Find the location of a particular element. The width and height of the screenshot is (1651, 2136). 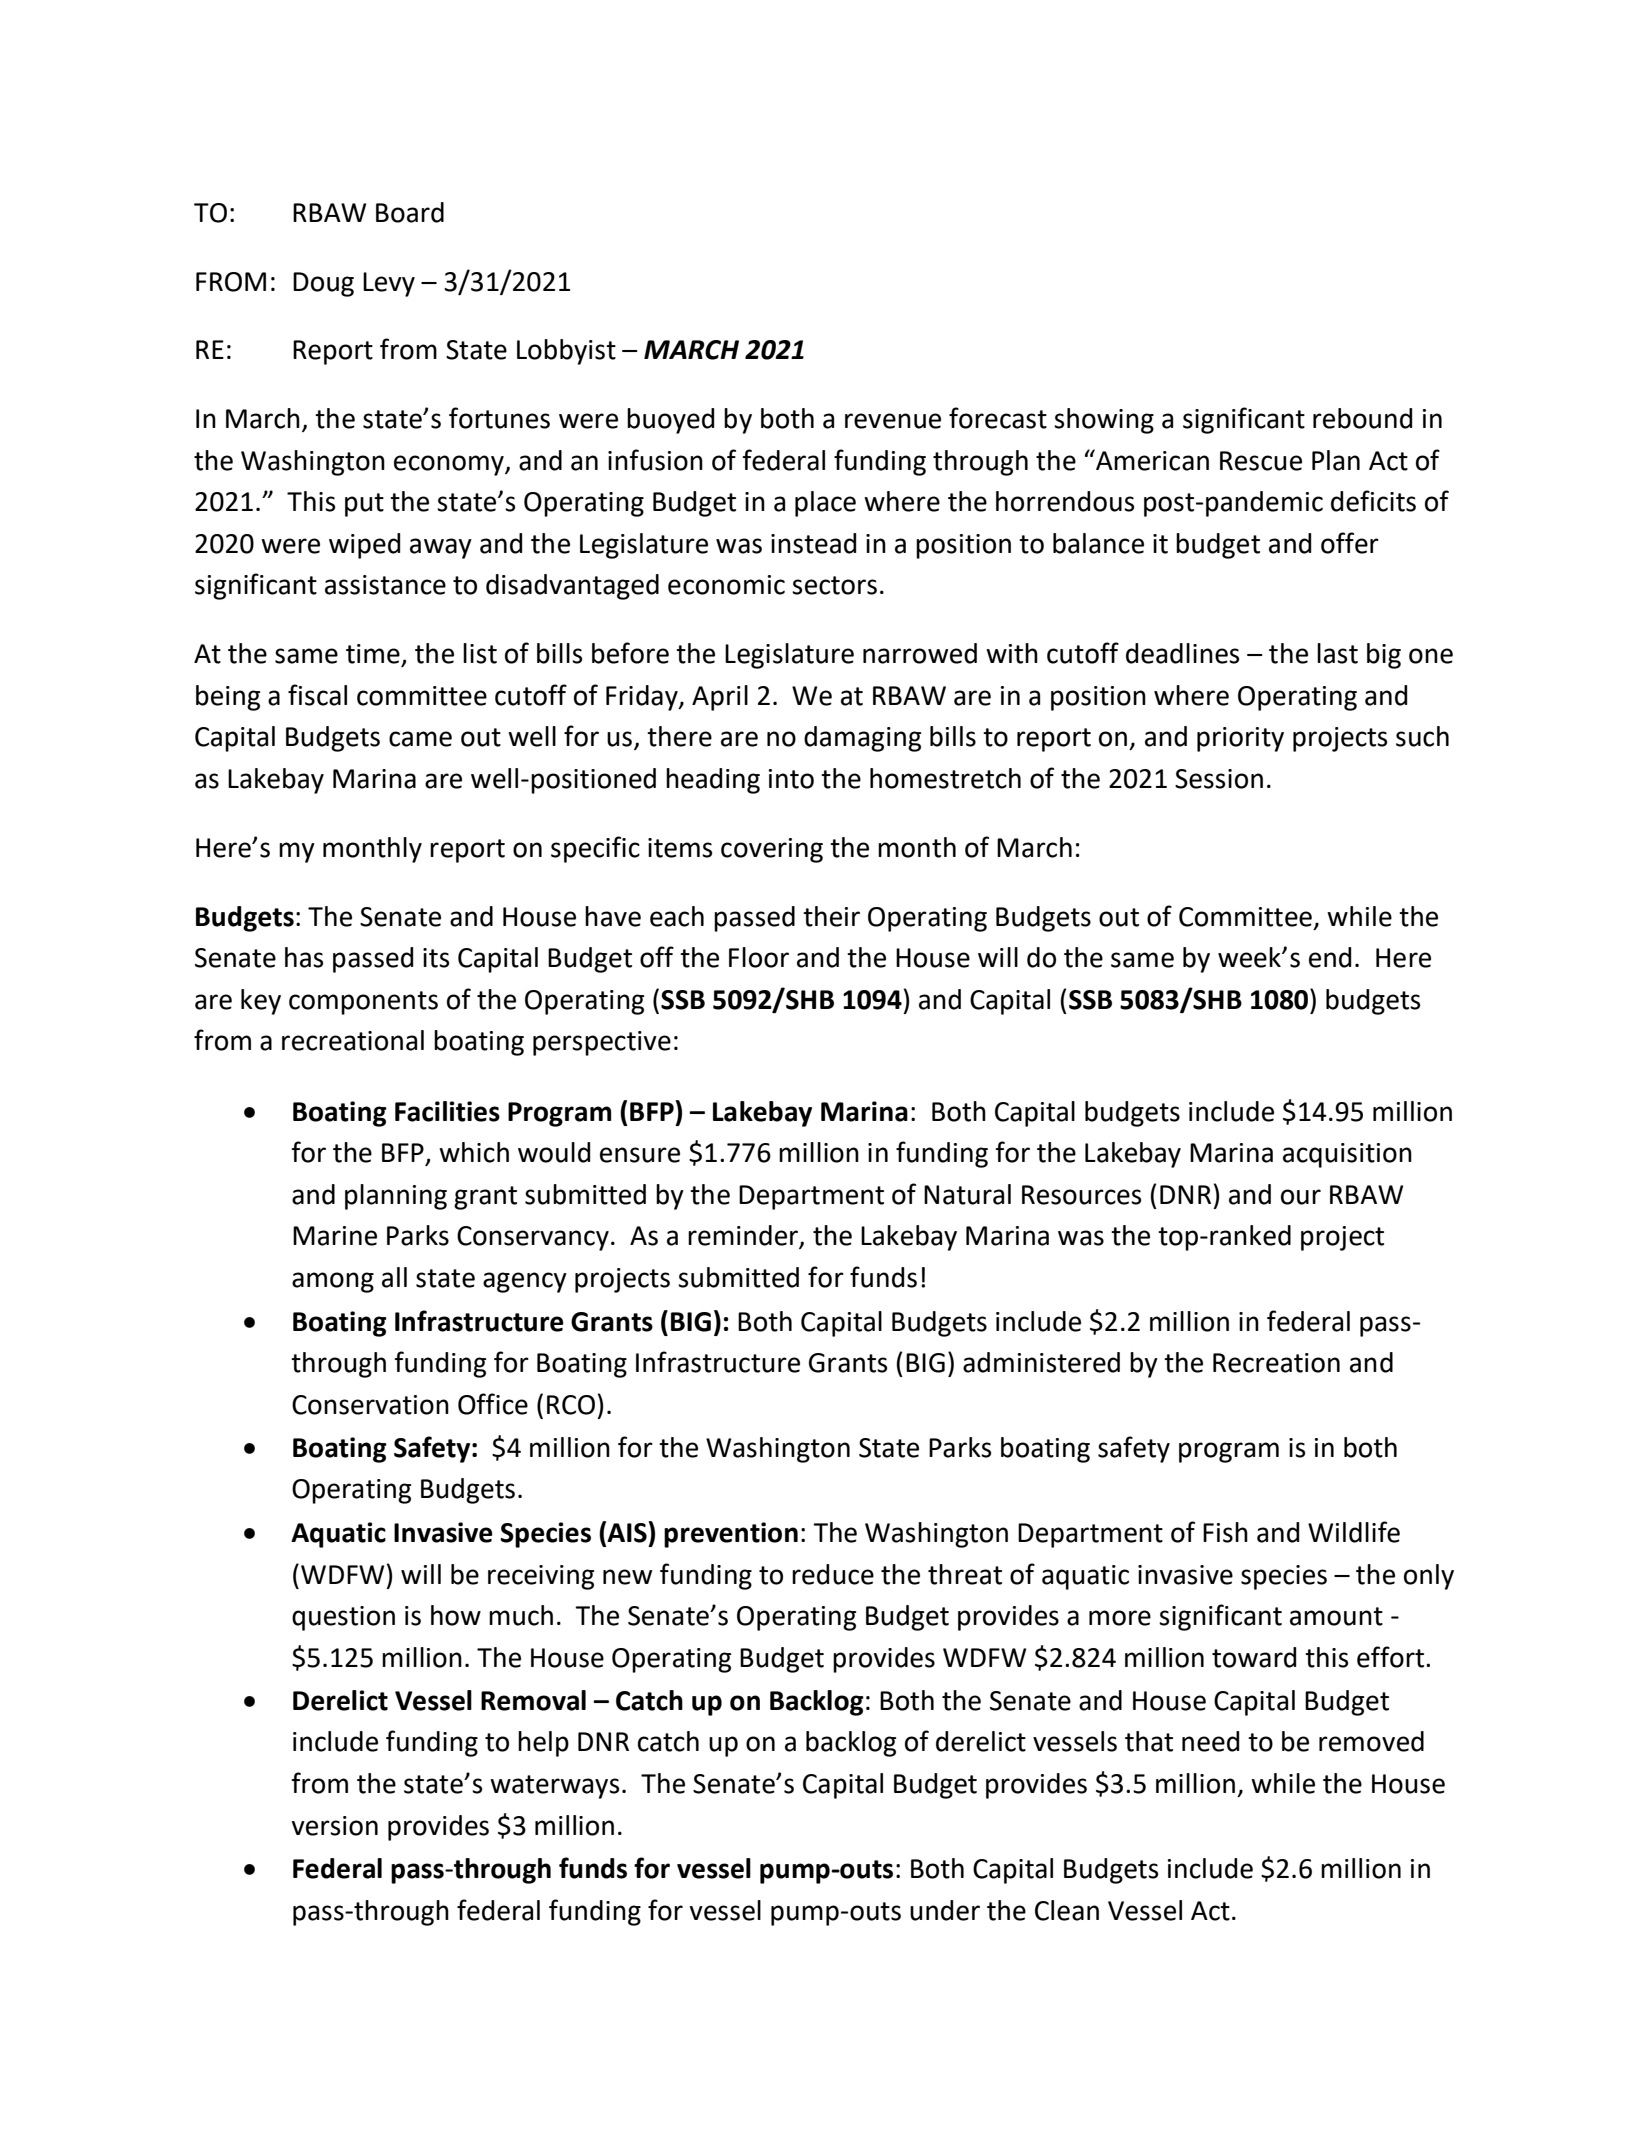

version is located at coordinates (334, 1826).
